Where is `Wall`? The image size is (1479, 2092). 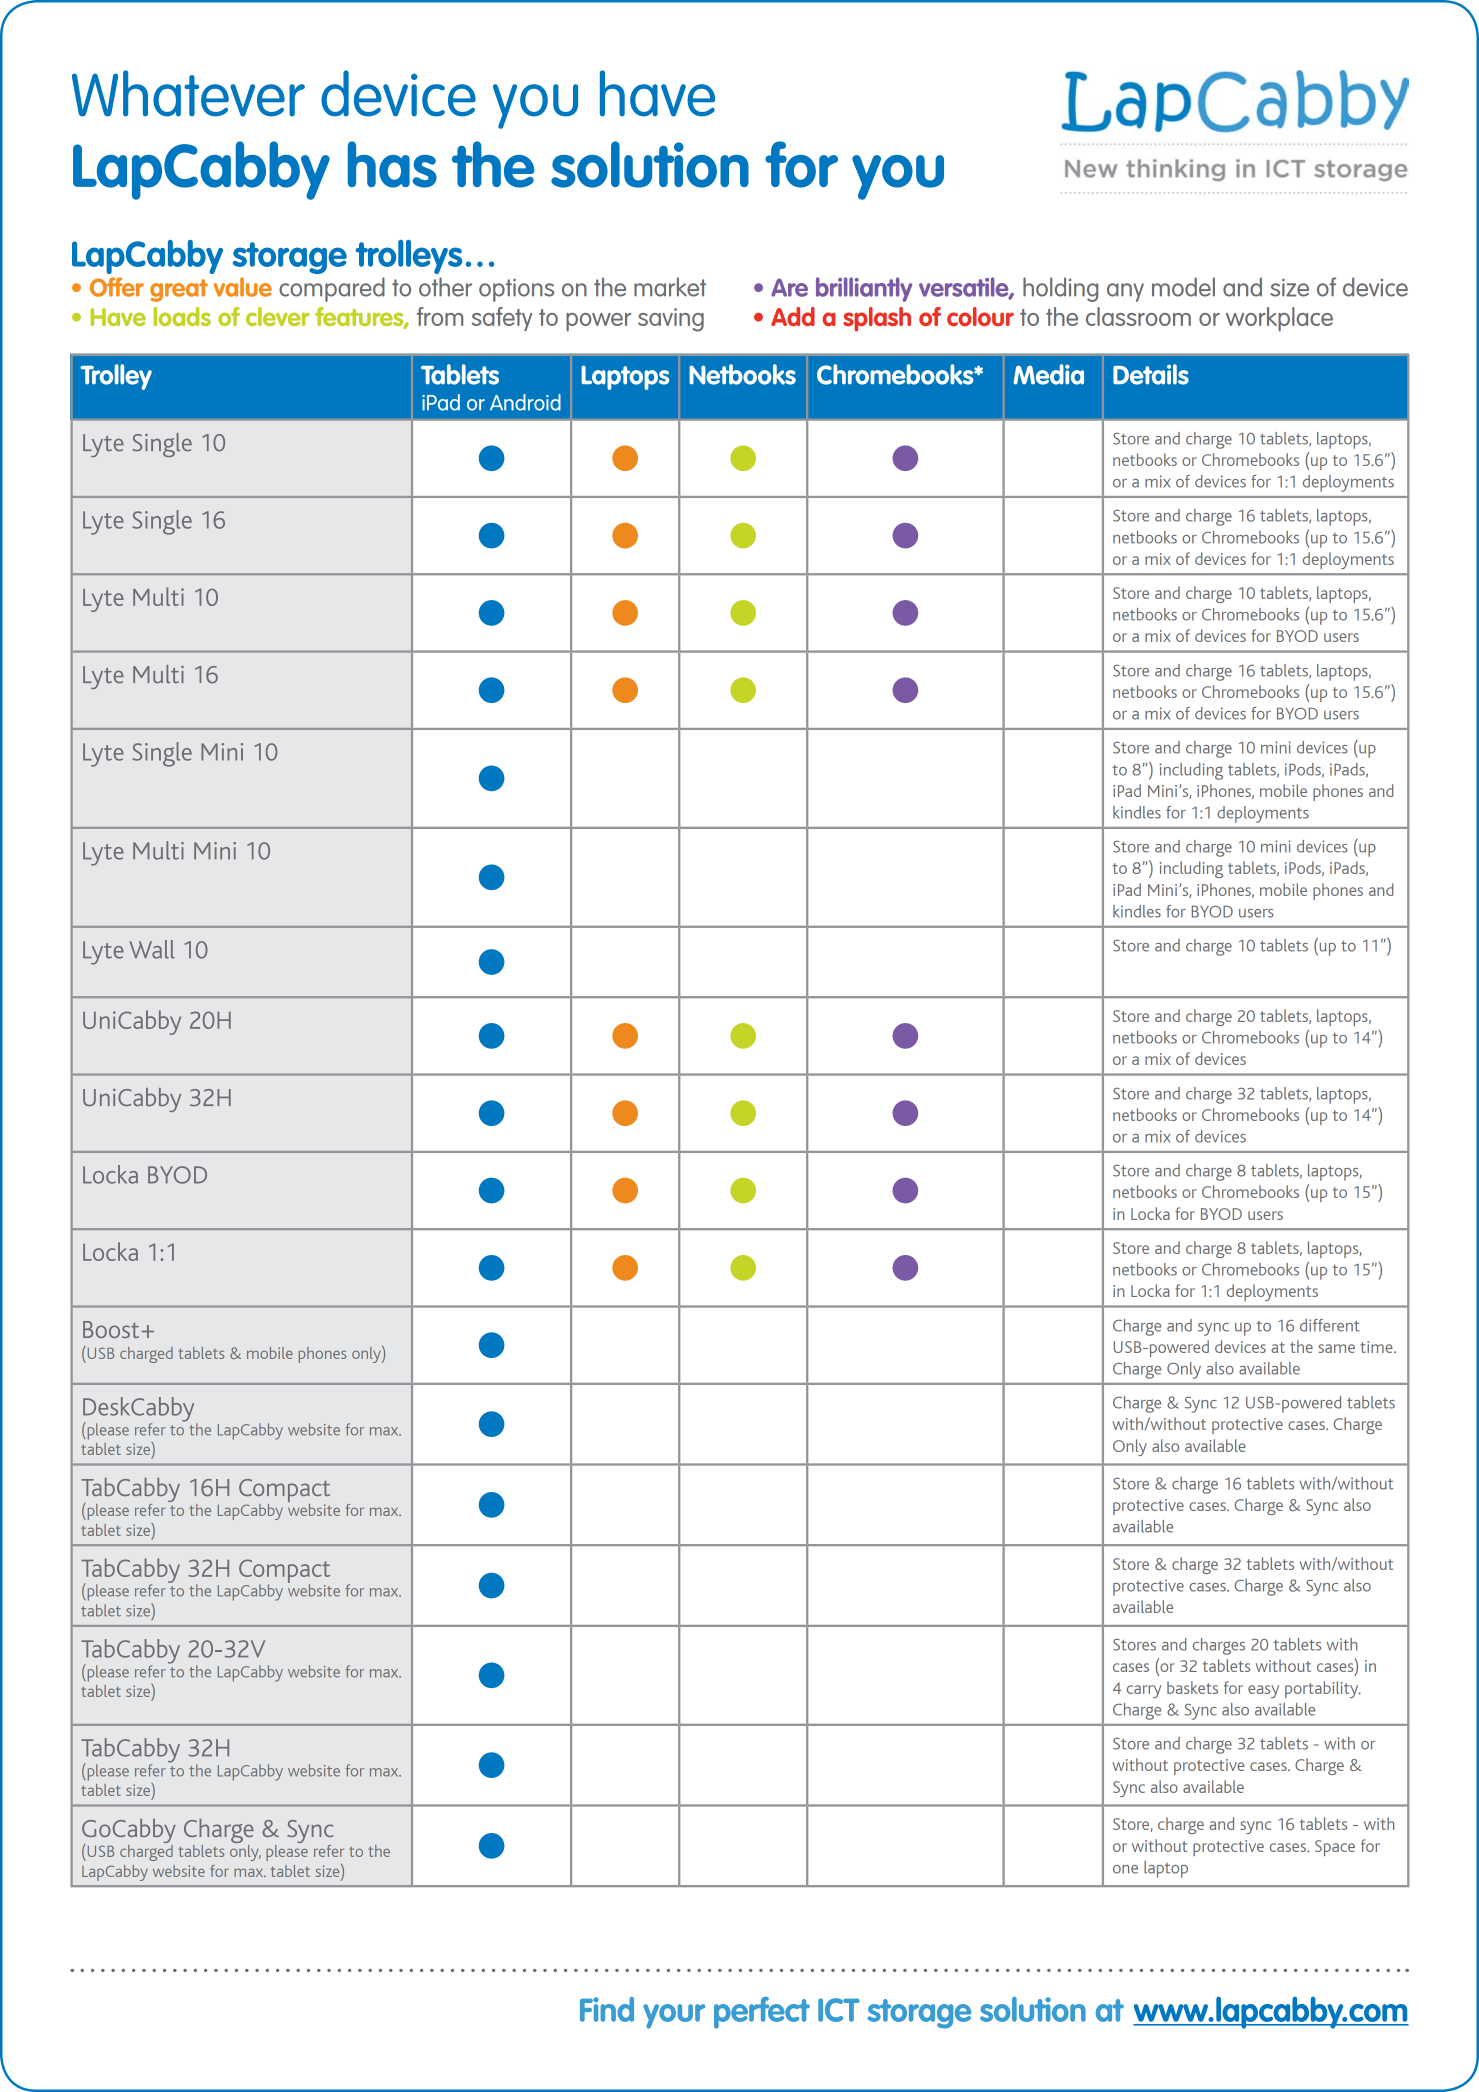
Wall is located at coordinates (152, 949).
